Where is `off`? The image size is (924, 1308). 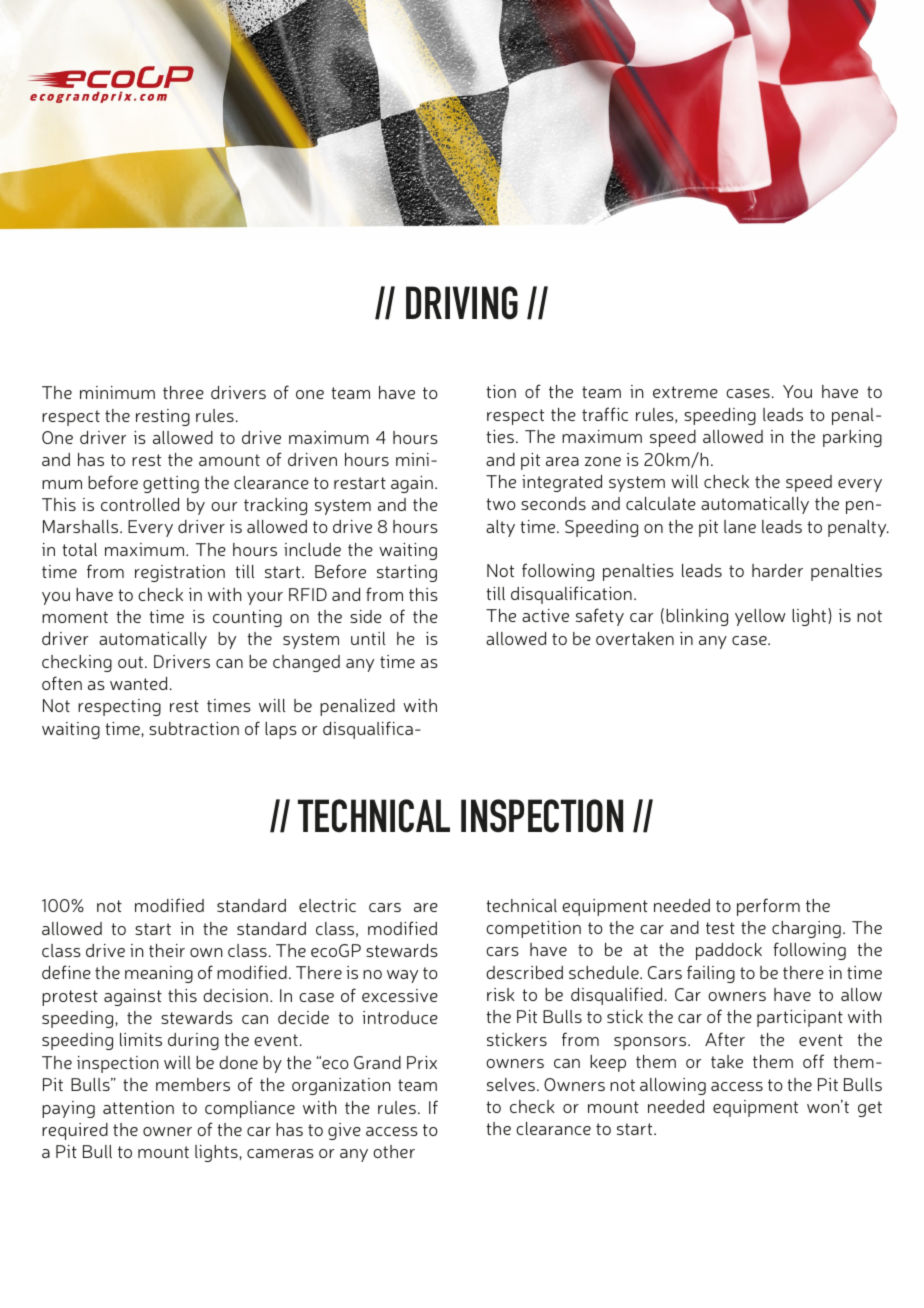 off is located at coordinates (813, 1061).
